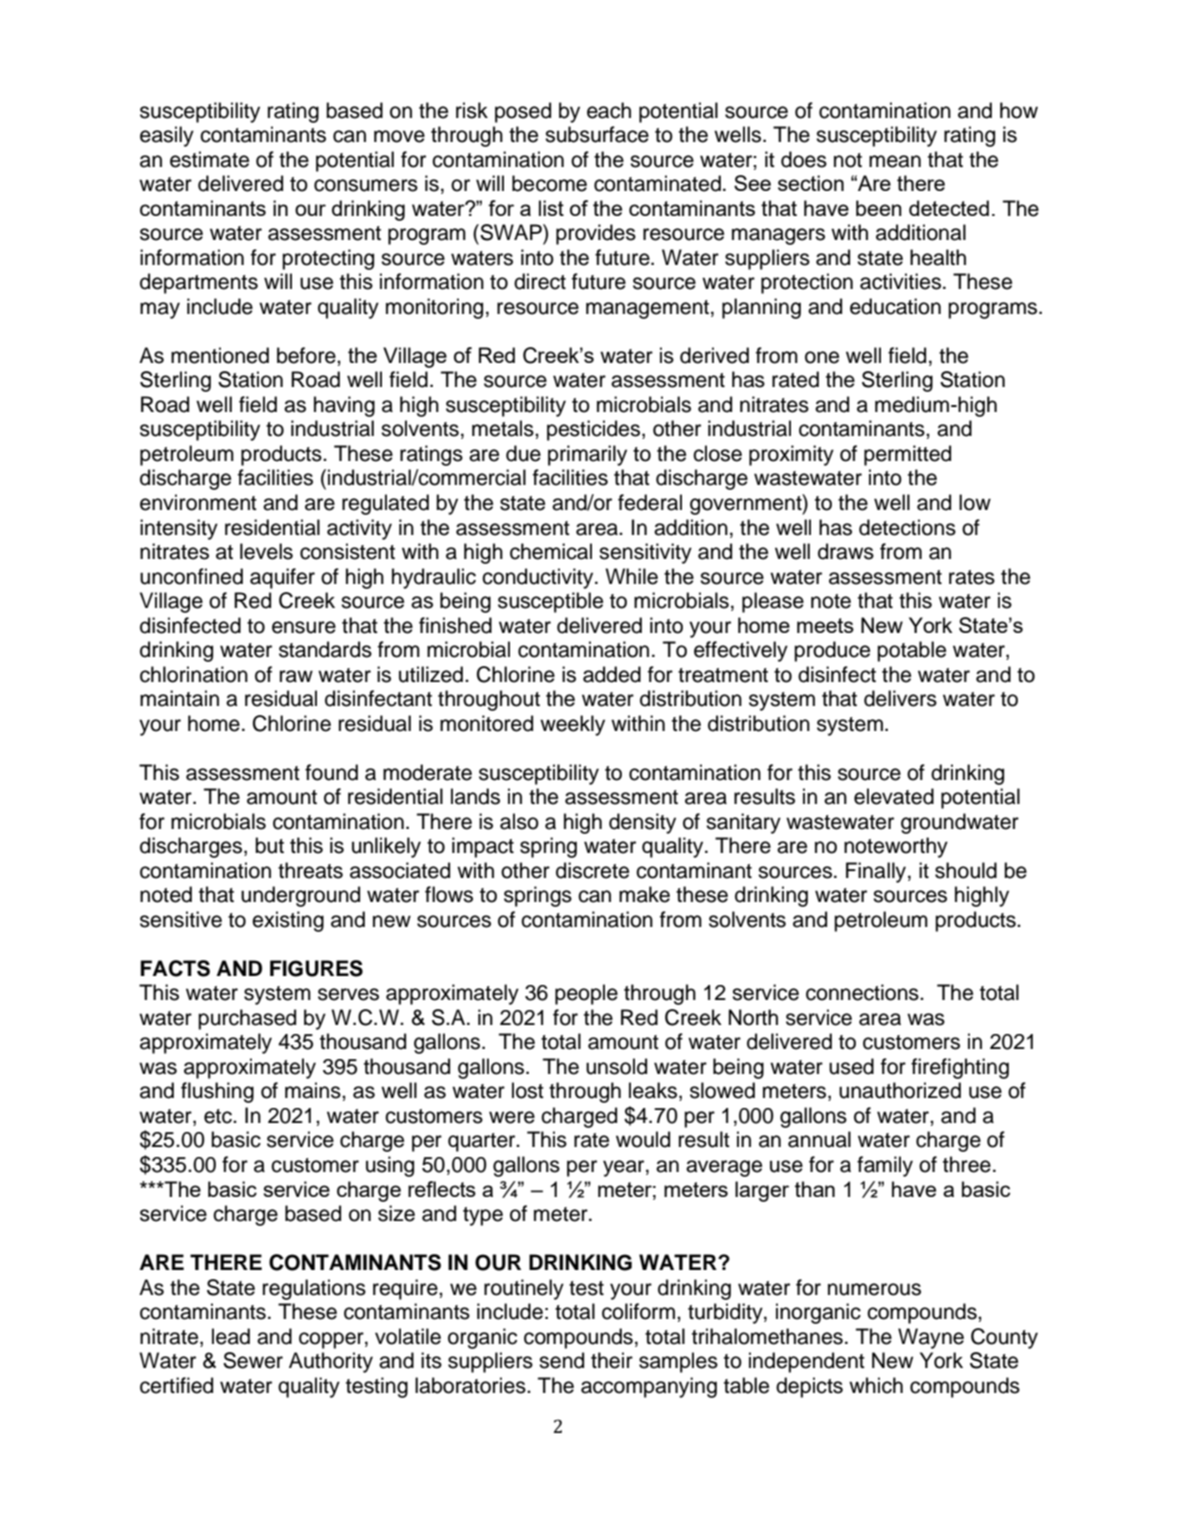 The image size is (1186, 1535). What do you see at coordinates (966, 870) in the screenshot?
I see `should` at bounding box center [966, 870].
